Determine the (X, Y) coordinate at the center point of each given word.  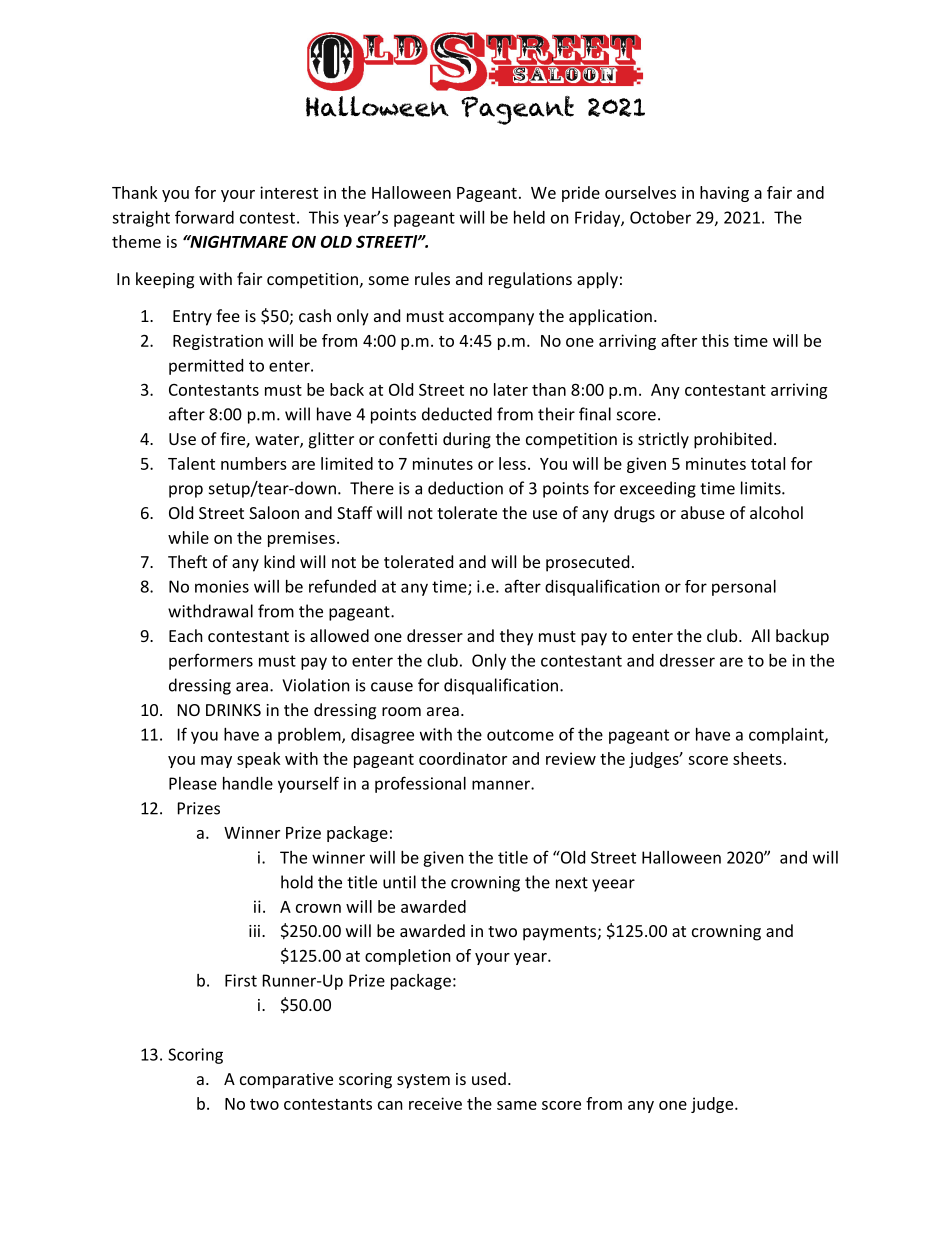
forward (204, 217)
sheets (757, 758)
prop (186, 491)
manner (502, 785)
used (489, 1078)
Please (193, 783)
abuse (703, 512)
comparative (286, 1081)
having (724, 194)
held (529, 217)
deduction (465, 488)
